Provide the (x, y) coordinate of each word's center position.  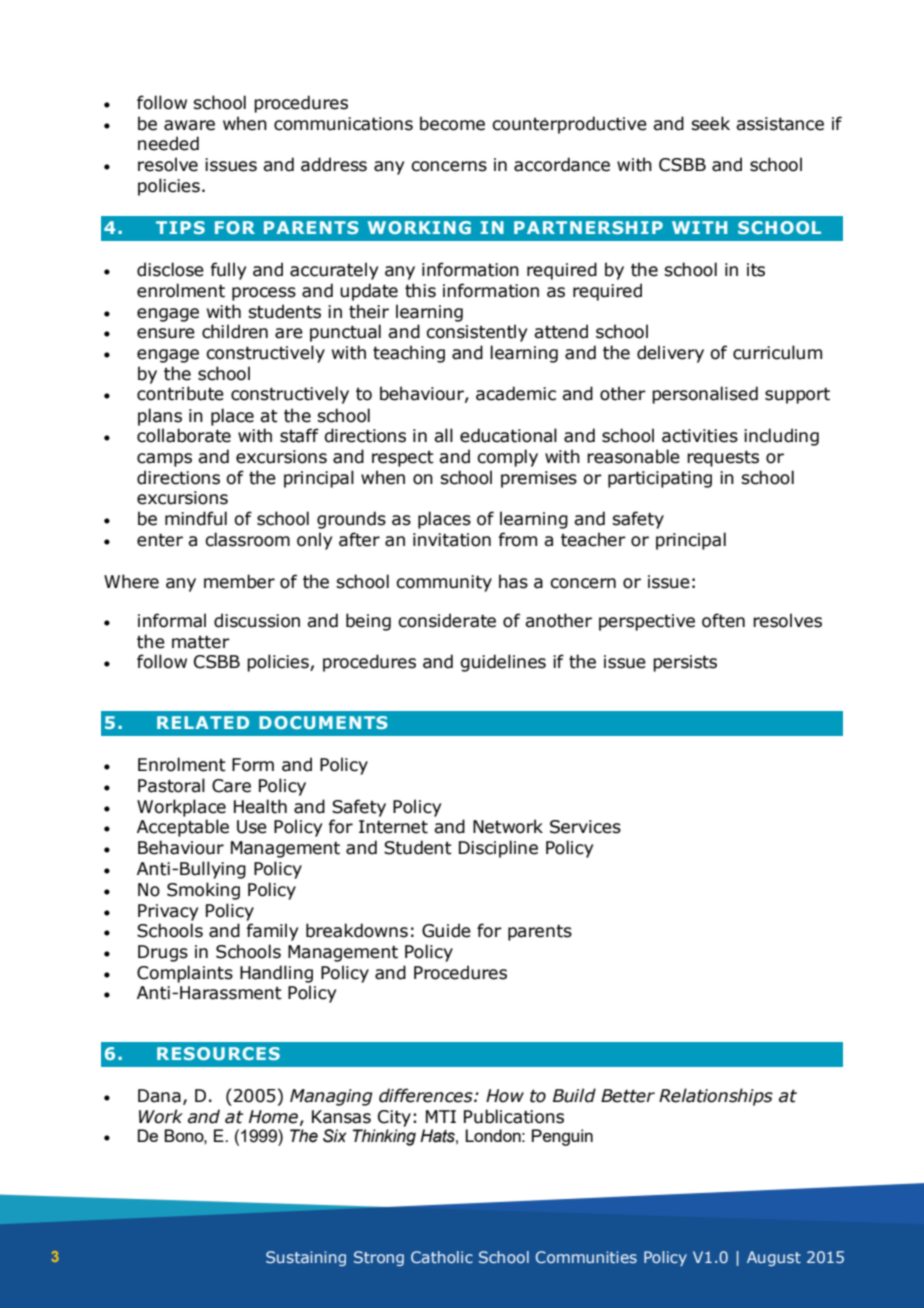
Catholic (442, 1257)
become (452, 123)
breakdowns (357, 930)
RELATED (203, 722)
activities (700, 436)
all (443, 435)
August (774, 1258)
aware (189, 125)
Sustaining (306, 1258)
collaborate (184, 435)
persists (685, 663)
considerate (447, 620)
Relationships (716, 1097)
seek (711, 123)
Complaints (185, 974)
